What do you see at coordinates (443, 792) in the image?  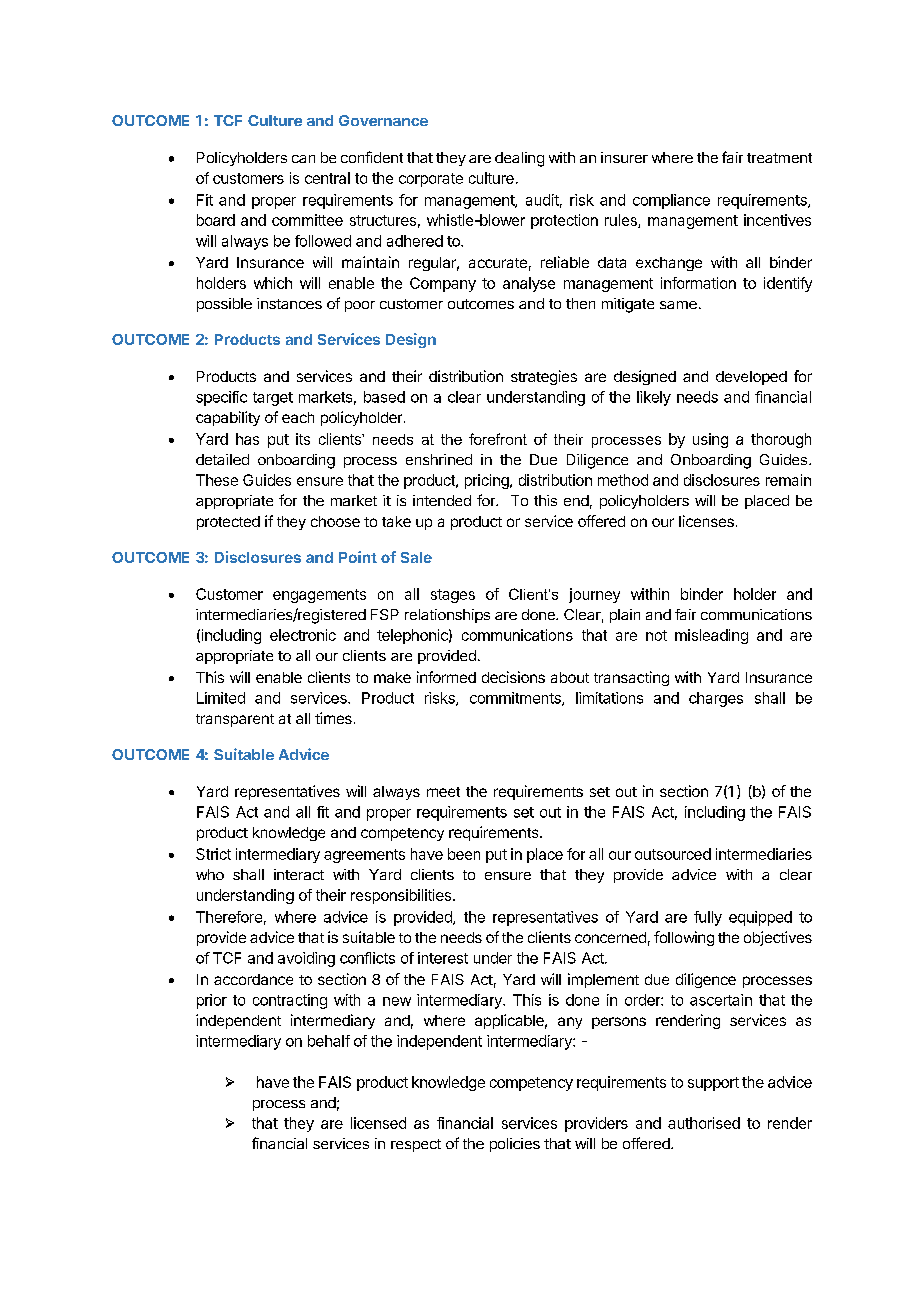 I see `meet` at bounding box center [443, 792].
